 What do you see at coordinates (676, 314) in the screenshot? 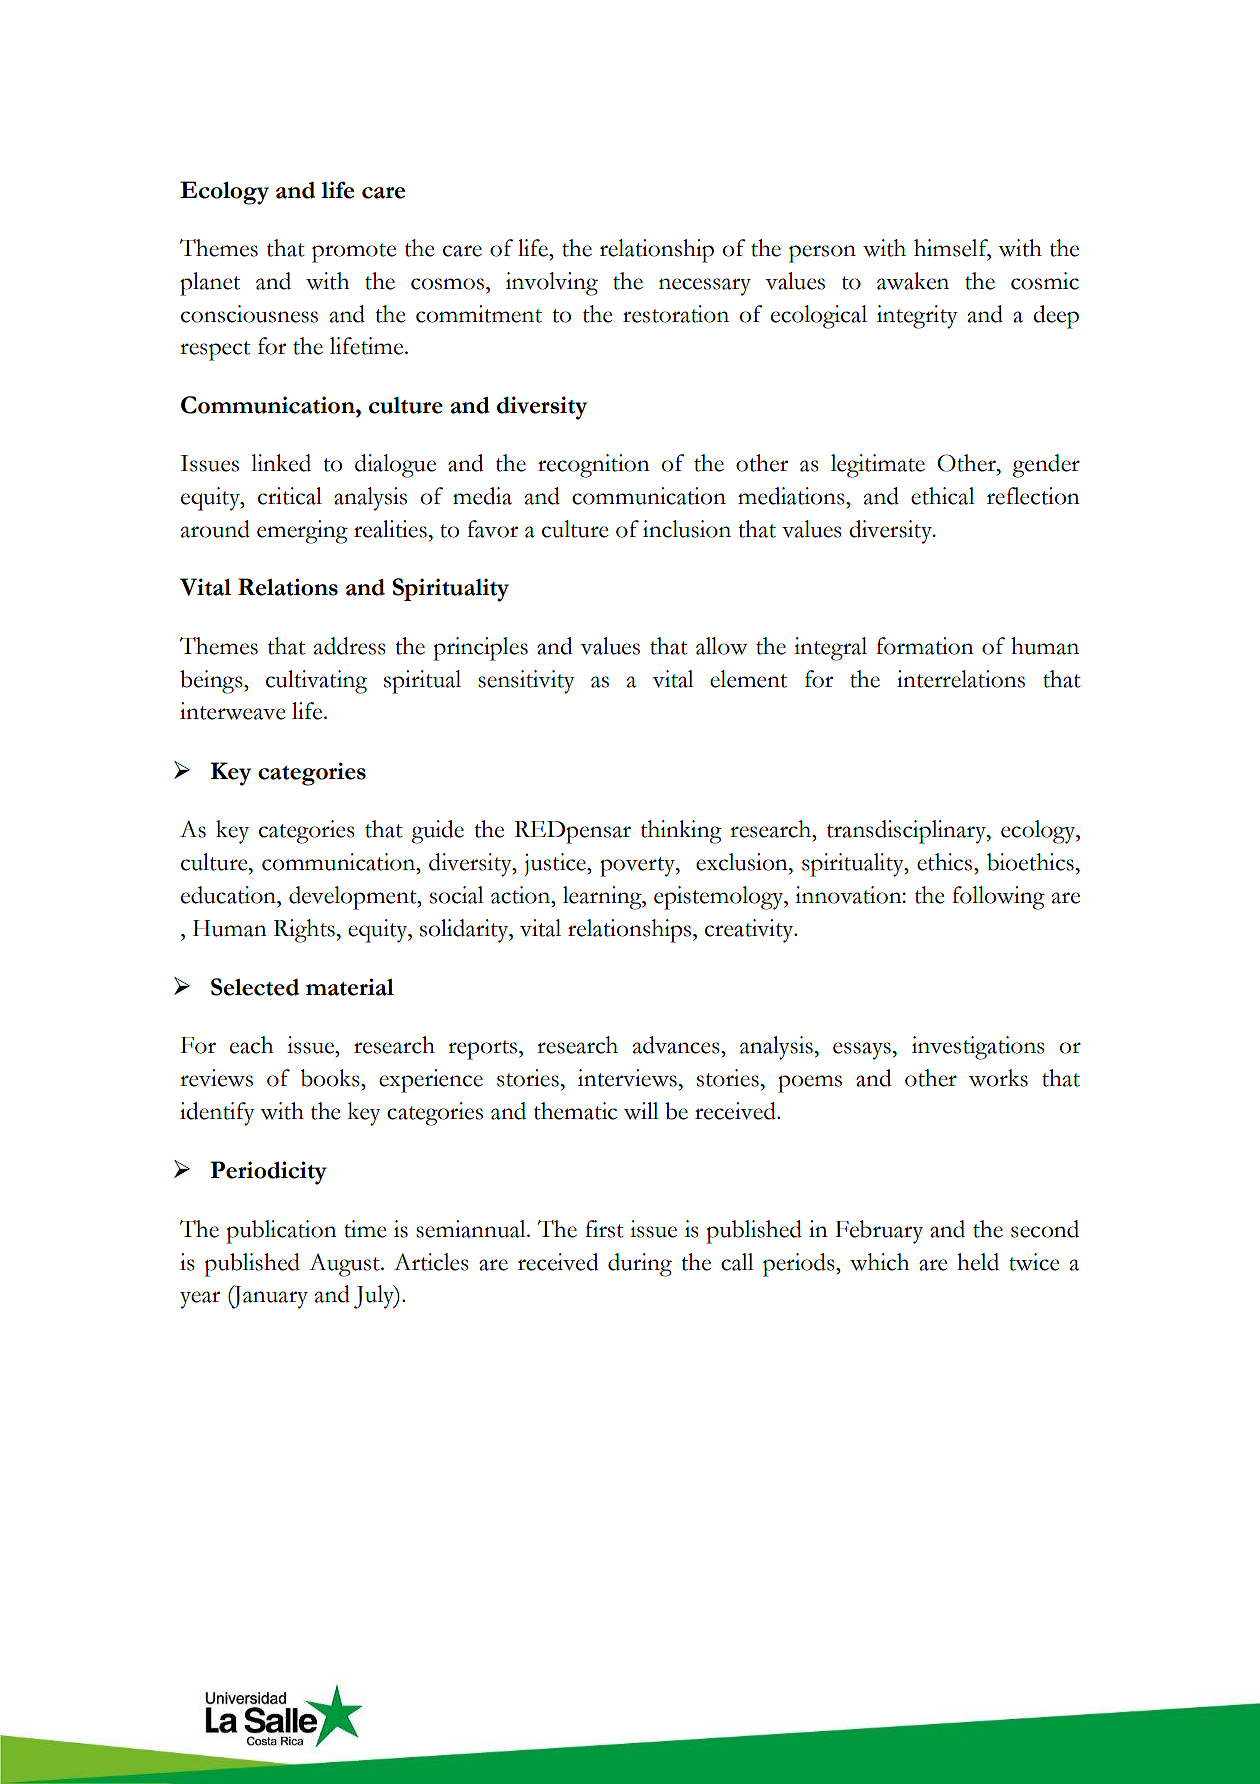
I see `restoration` at bounding box center [676, 314].
